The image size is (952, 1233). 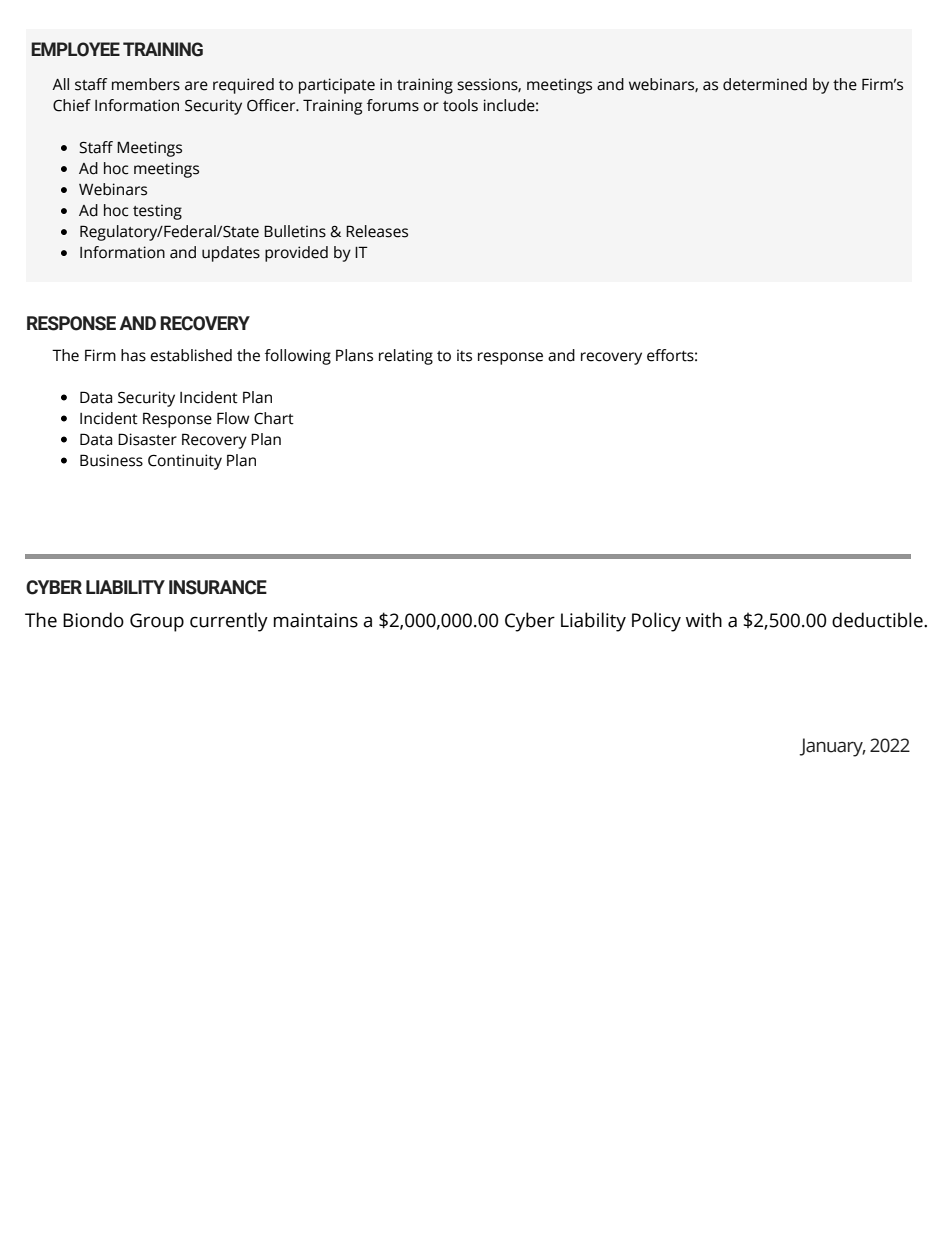 I want to click on Releases, so click(x=377, y=231).
